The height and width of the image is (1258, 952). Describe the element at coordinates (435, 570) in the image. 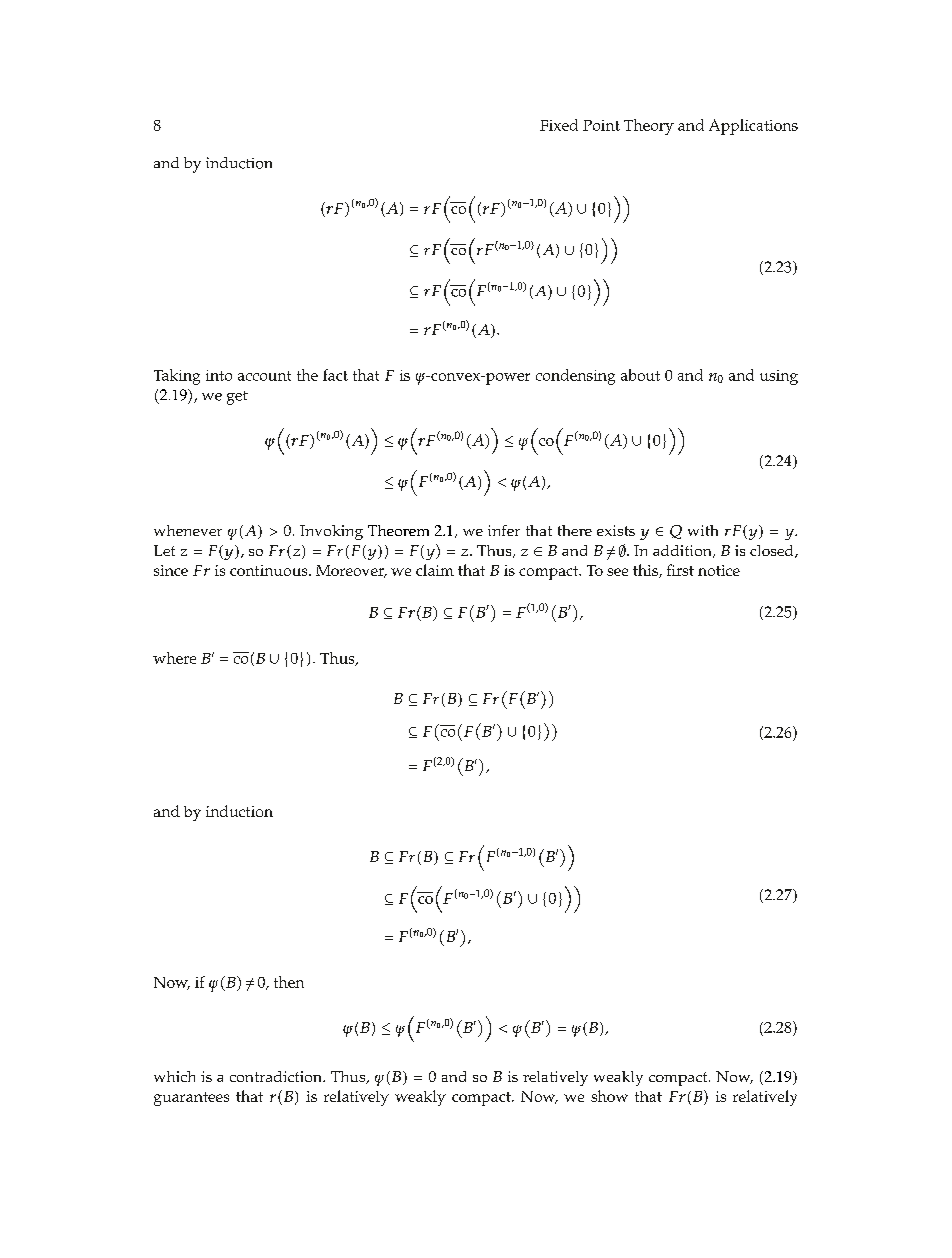

I see `claim` at that location.
